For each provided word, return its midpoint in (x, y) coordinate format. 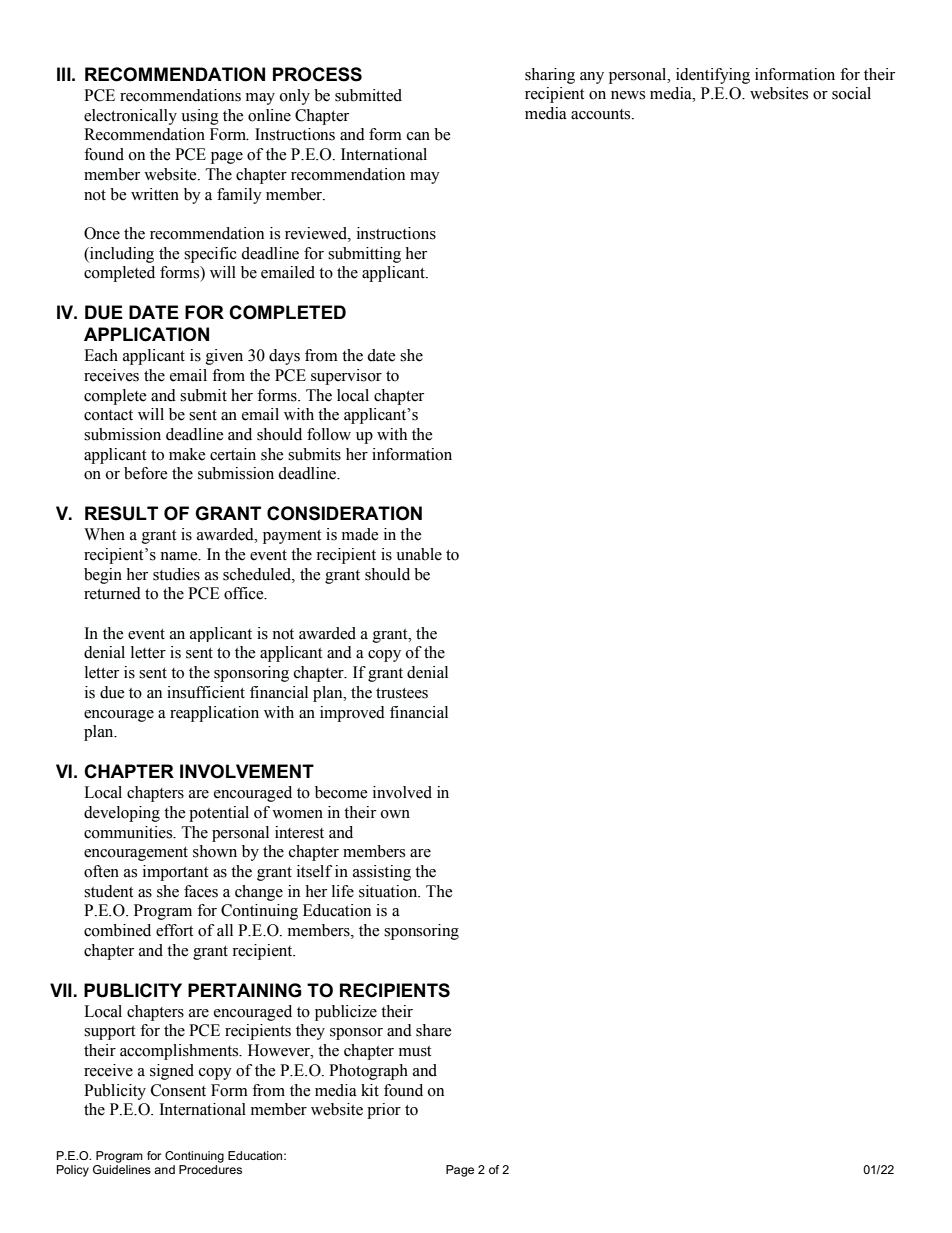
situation (389, 891)
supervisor (346, 377)
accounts (602, 114)
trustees (402, 693)
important (175, 873)
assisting (382, 873)
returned (112, 593)
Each (101, 355)
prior (384, 1111)
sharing (550, 76)
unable (419, 554)
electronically (130, 117)
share (434, 1030)
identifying (713, 76)
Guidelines (122, 1169)
